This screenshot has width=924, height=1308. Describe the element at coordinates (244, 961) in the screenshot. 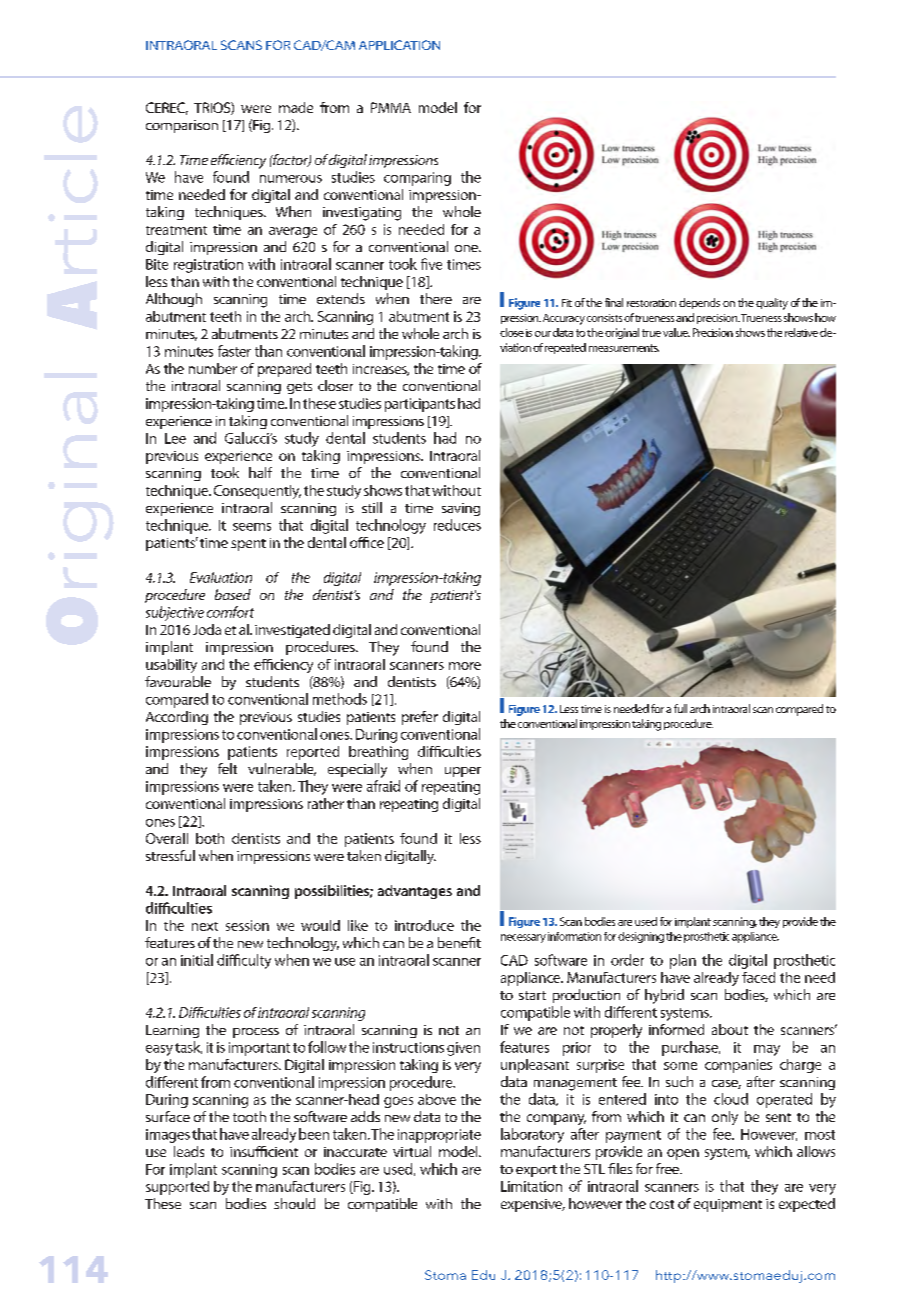

I see `difficulty` at that location.
